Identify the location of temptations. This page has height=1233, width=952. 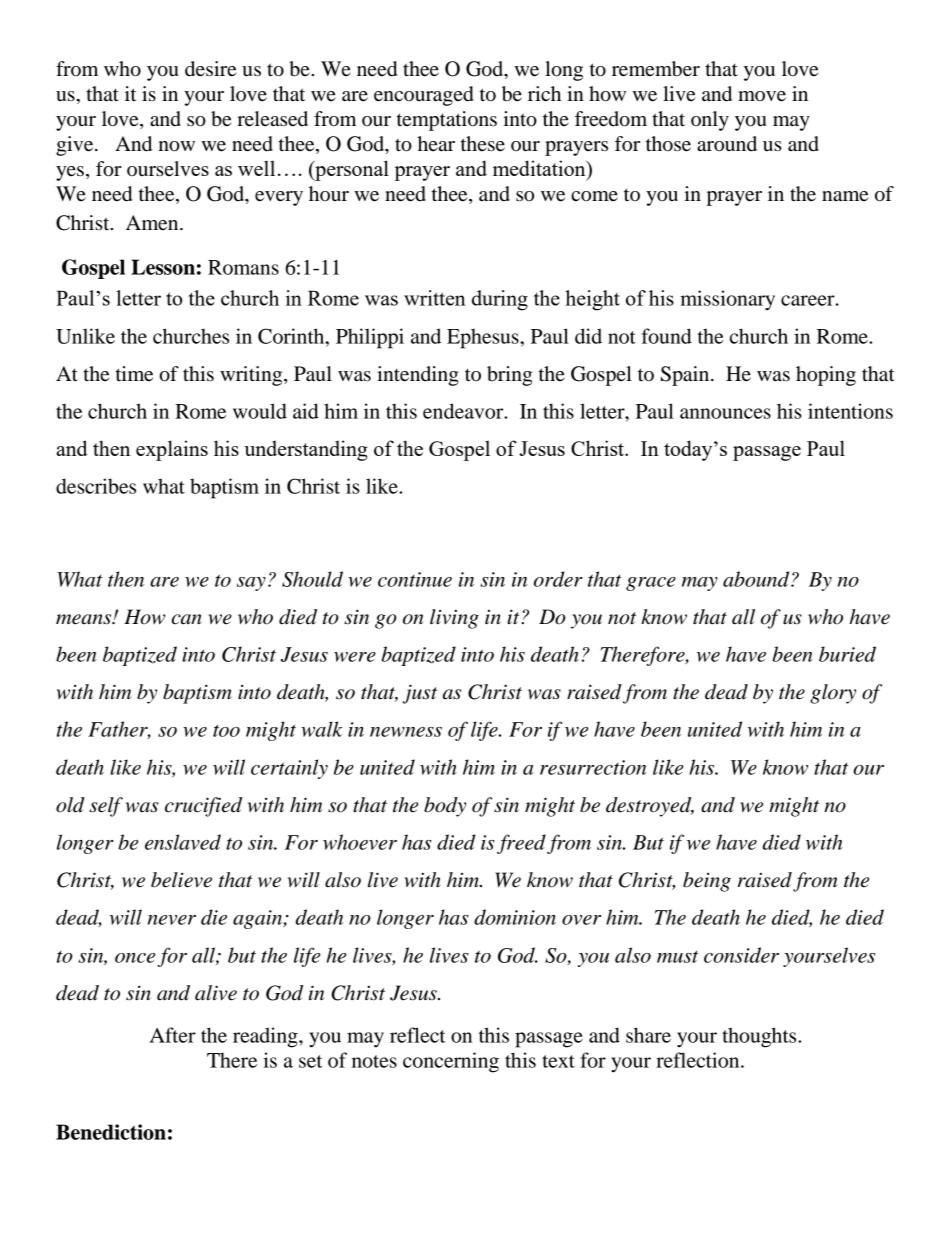
(447, 121).
